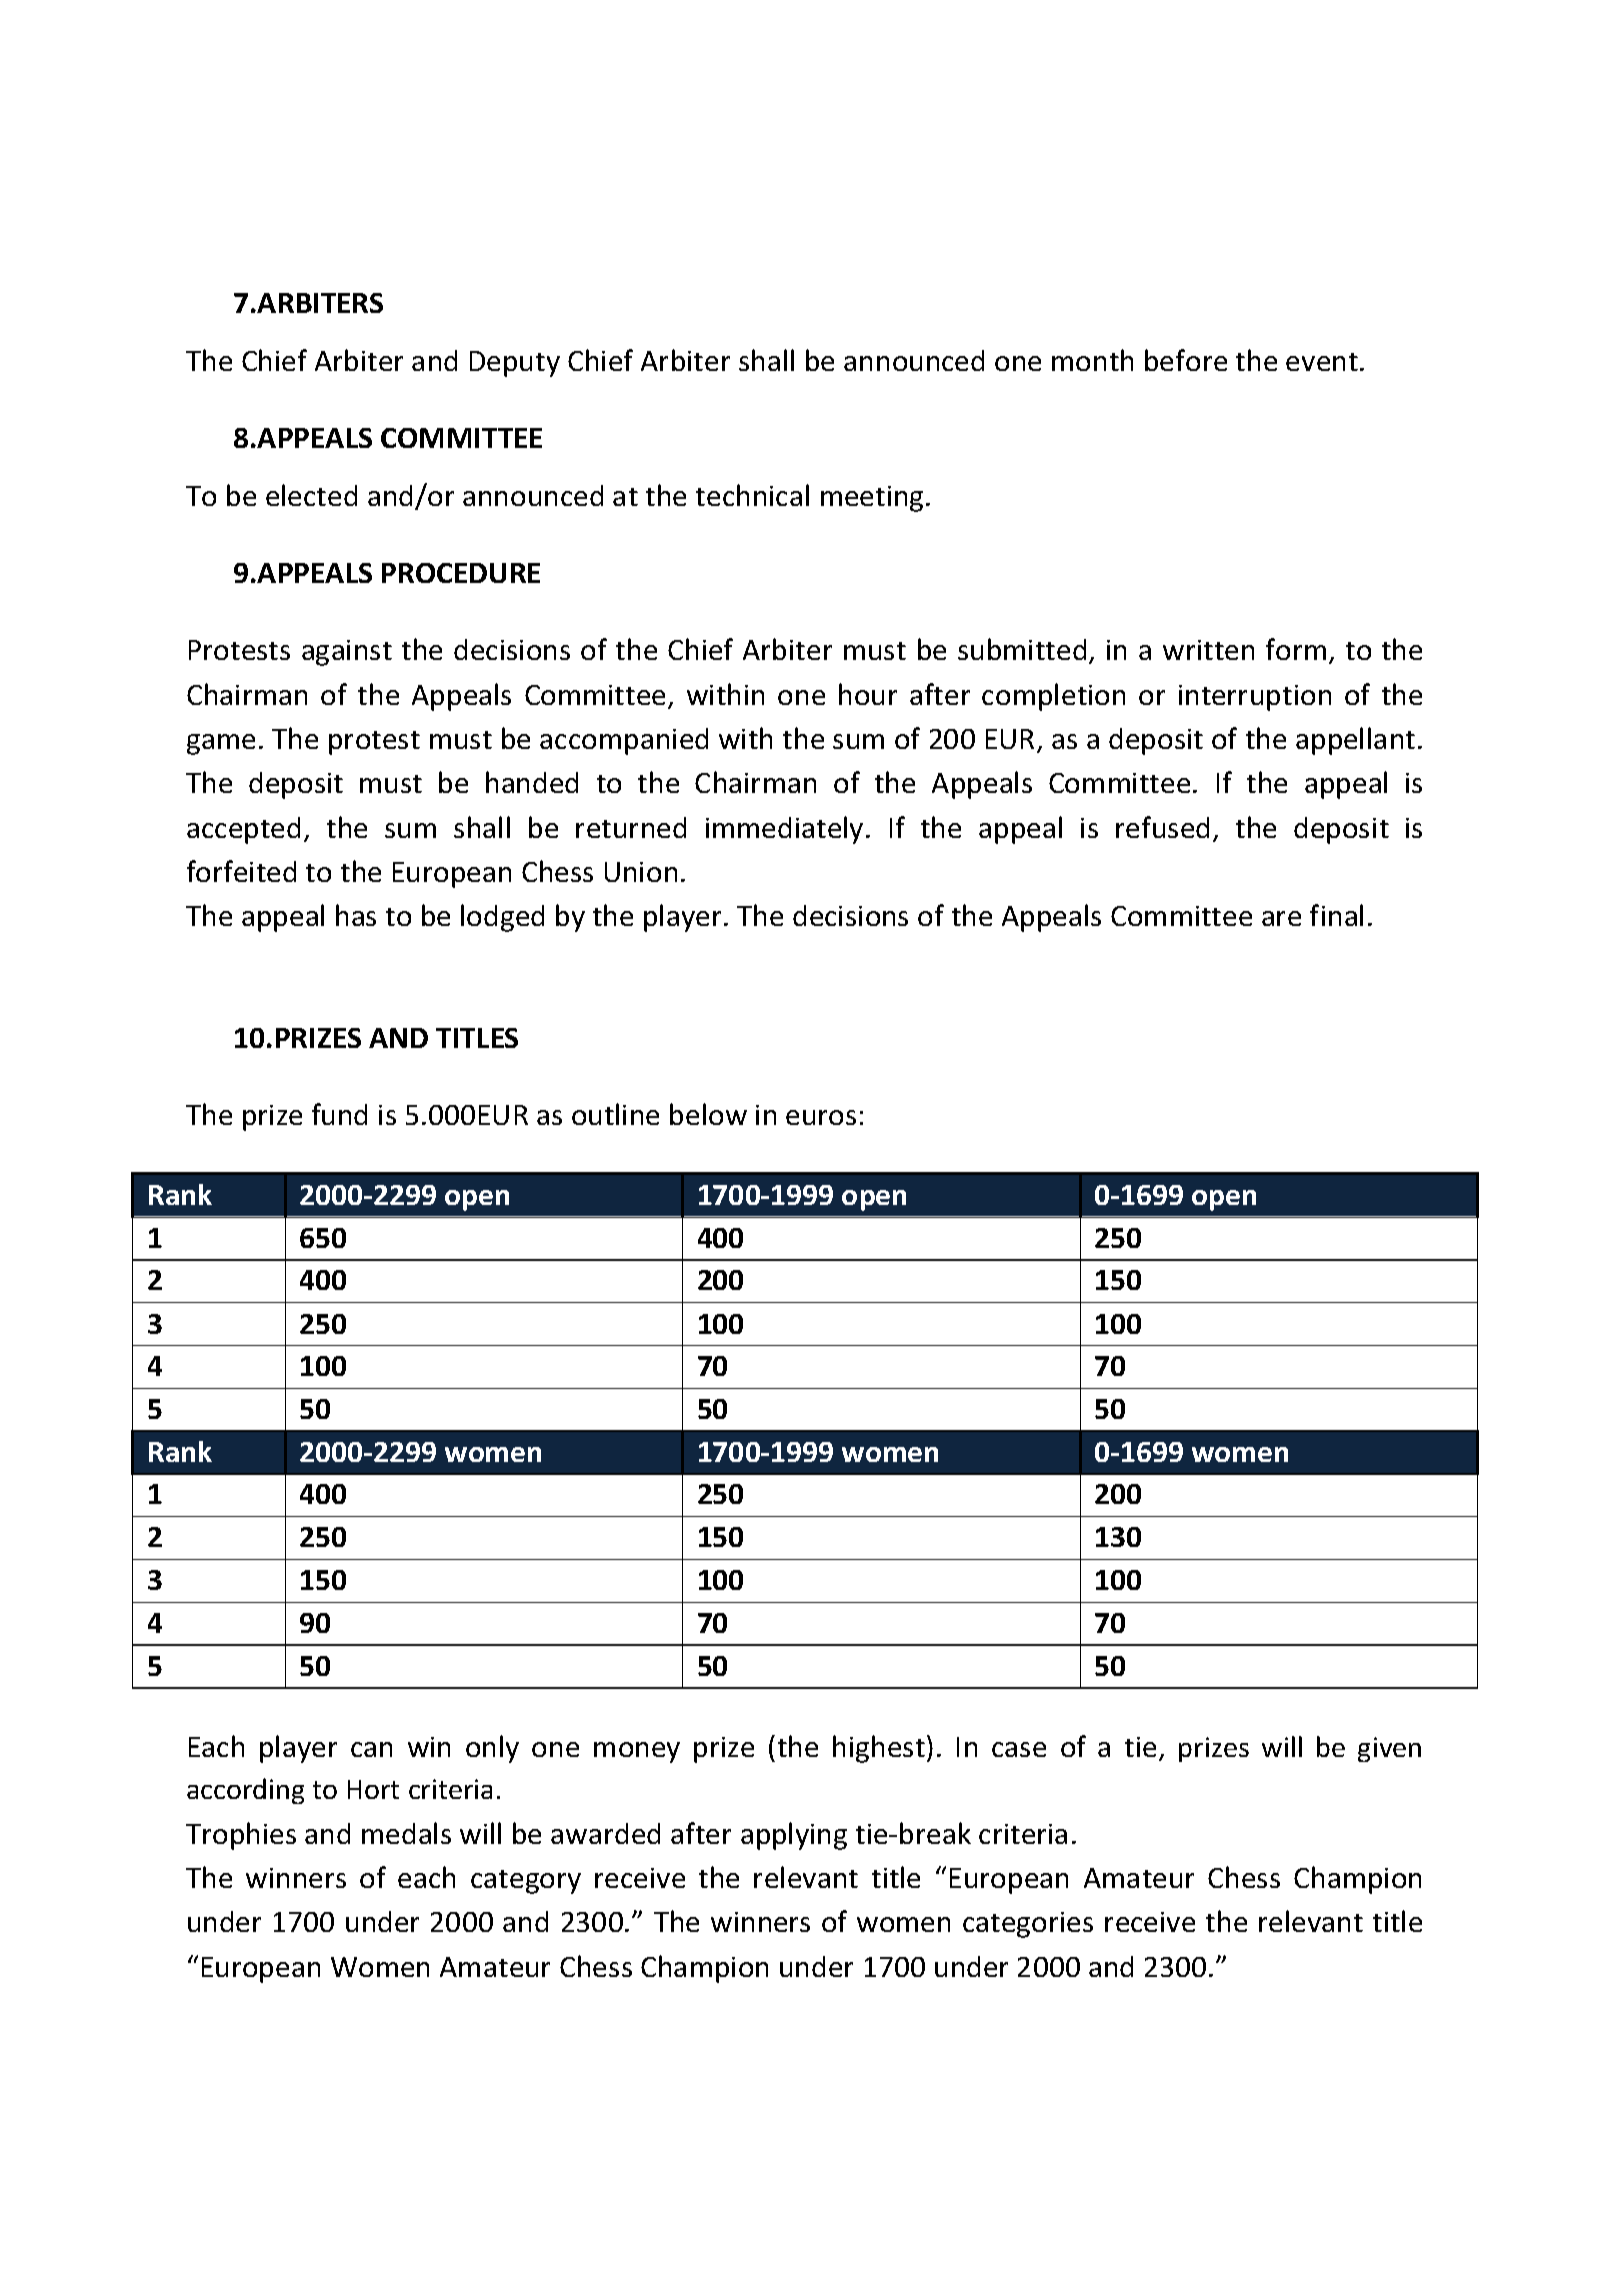  What do you see at coordinates (708, 1114) in the image?
I see `below` at bounding box center [708, 1114].
